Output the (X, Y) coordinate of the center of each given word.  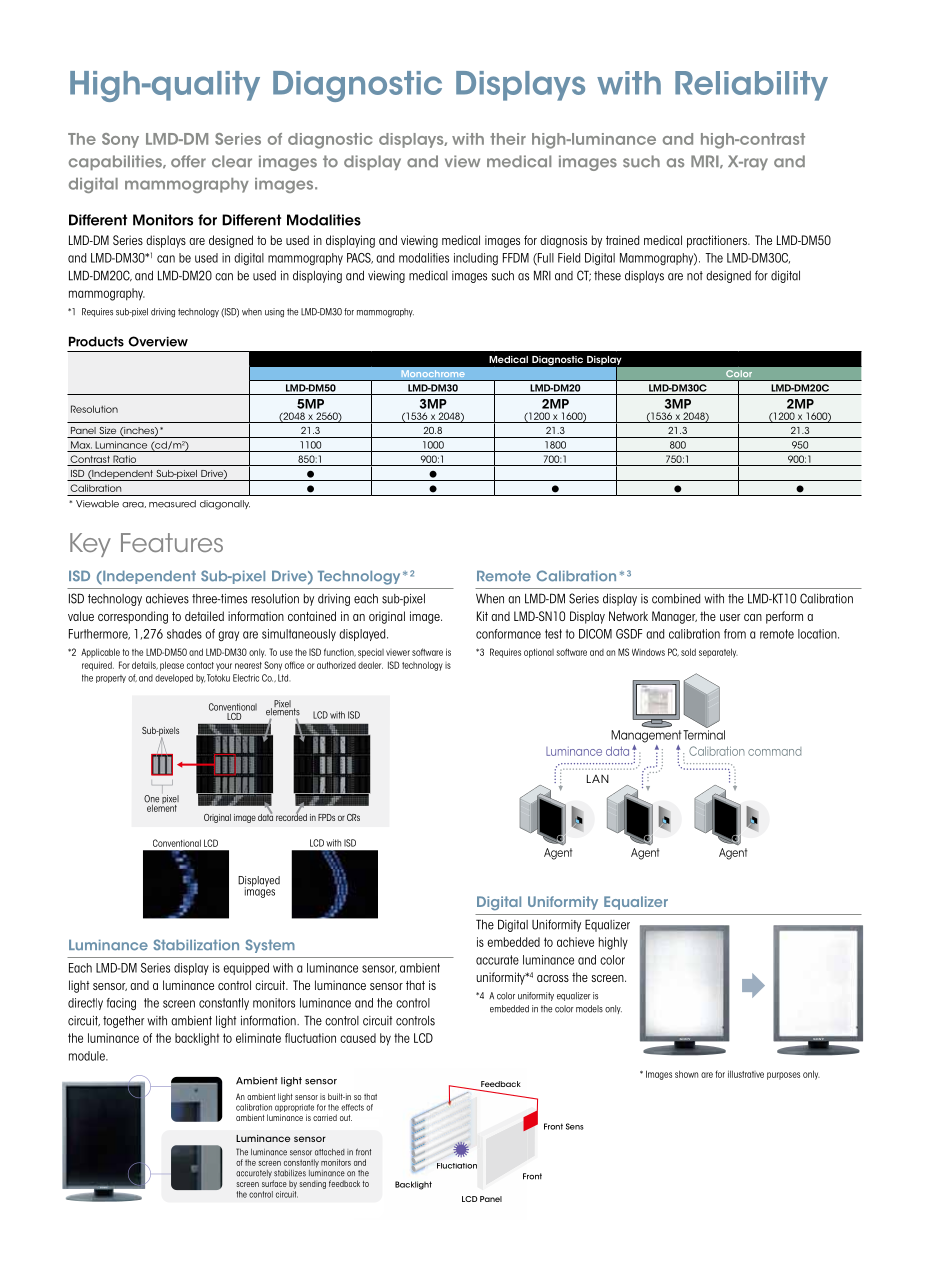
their (508, 139)
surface (274, 1183)
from (735, 634)
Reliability (751, 86)
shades (184, 634)
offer (188, 161)
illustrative (746, 1074)
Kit (482, 616)
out (346, 1118)
